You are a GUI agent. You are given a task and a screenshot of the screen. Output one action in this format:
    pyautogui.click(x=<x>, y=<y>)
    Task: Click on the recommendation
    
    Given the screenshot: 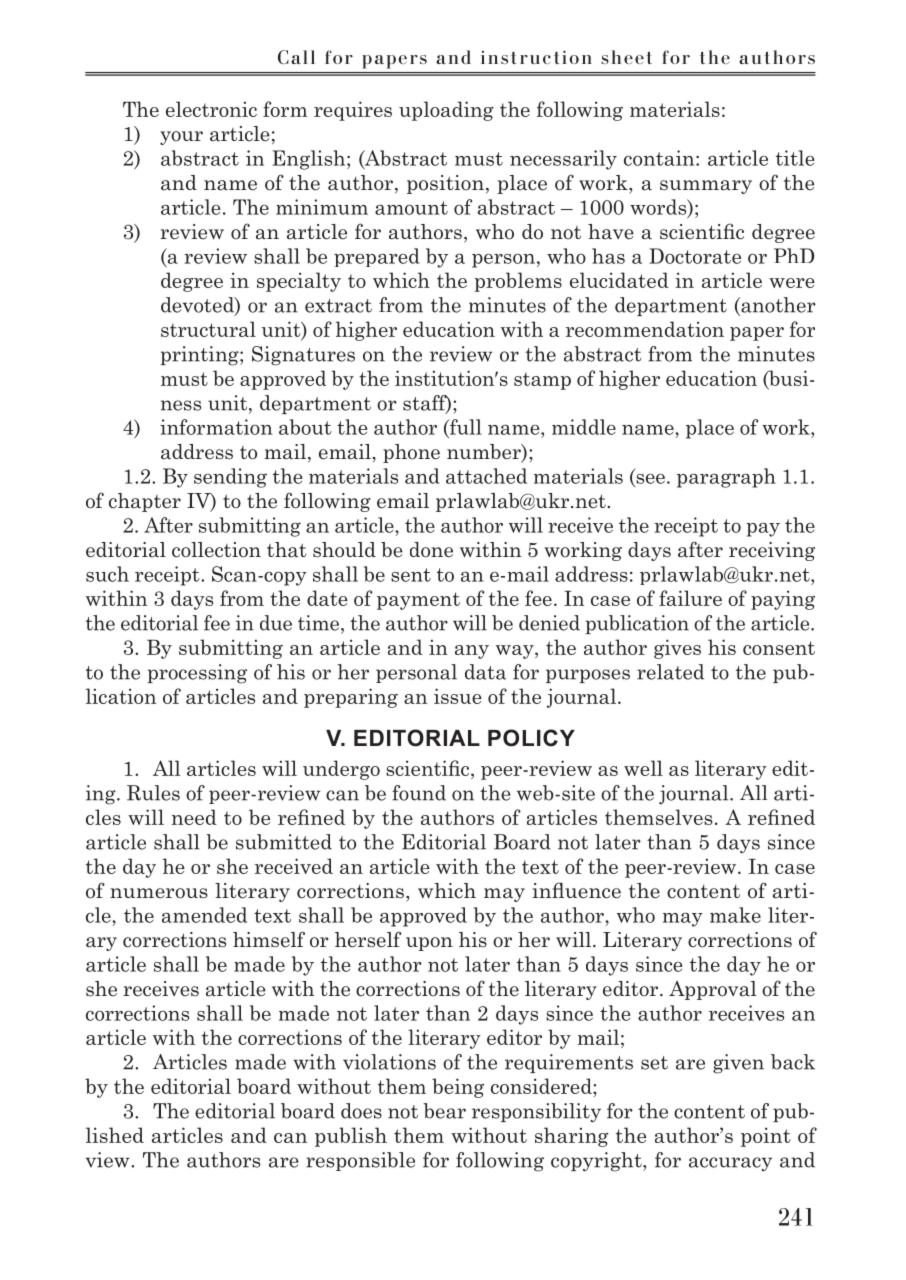 What is the action you would take?
    pyautogui.click(x=645, y=329)
